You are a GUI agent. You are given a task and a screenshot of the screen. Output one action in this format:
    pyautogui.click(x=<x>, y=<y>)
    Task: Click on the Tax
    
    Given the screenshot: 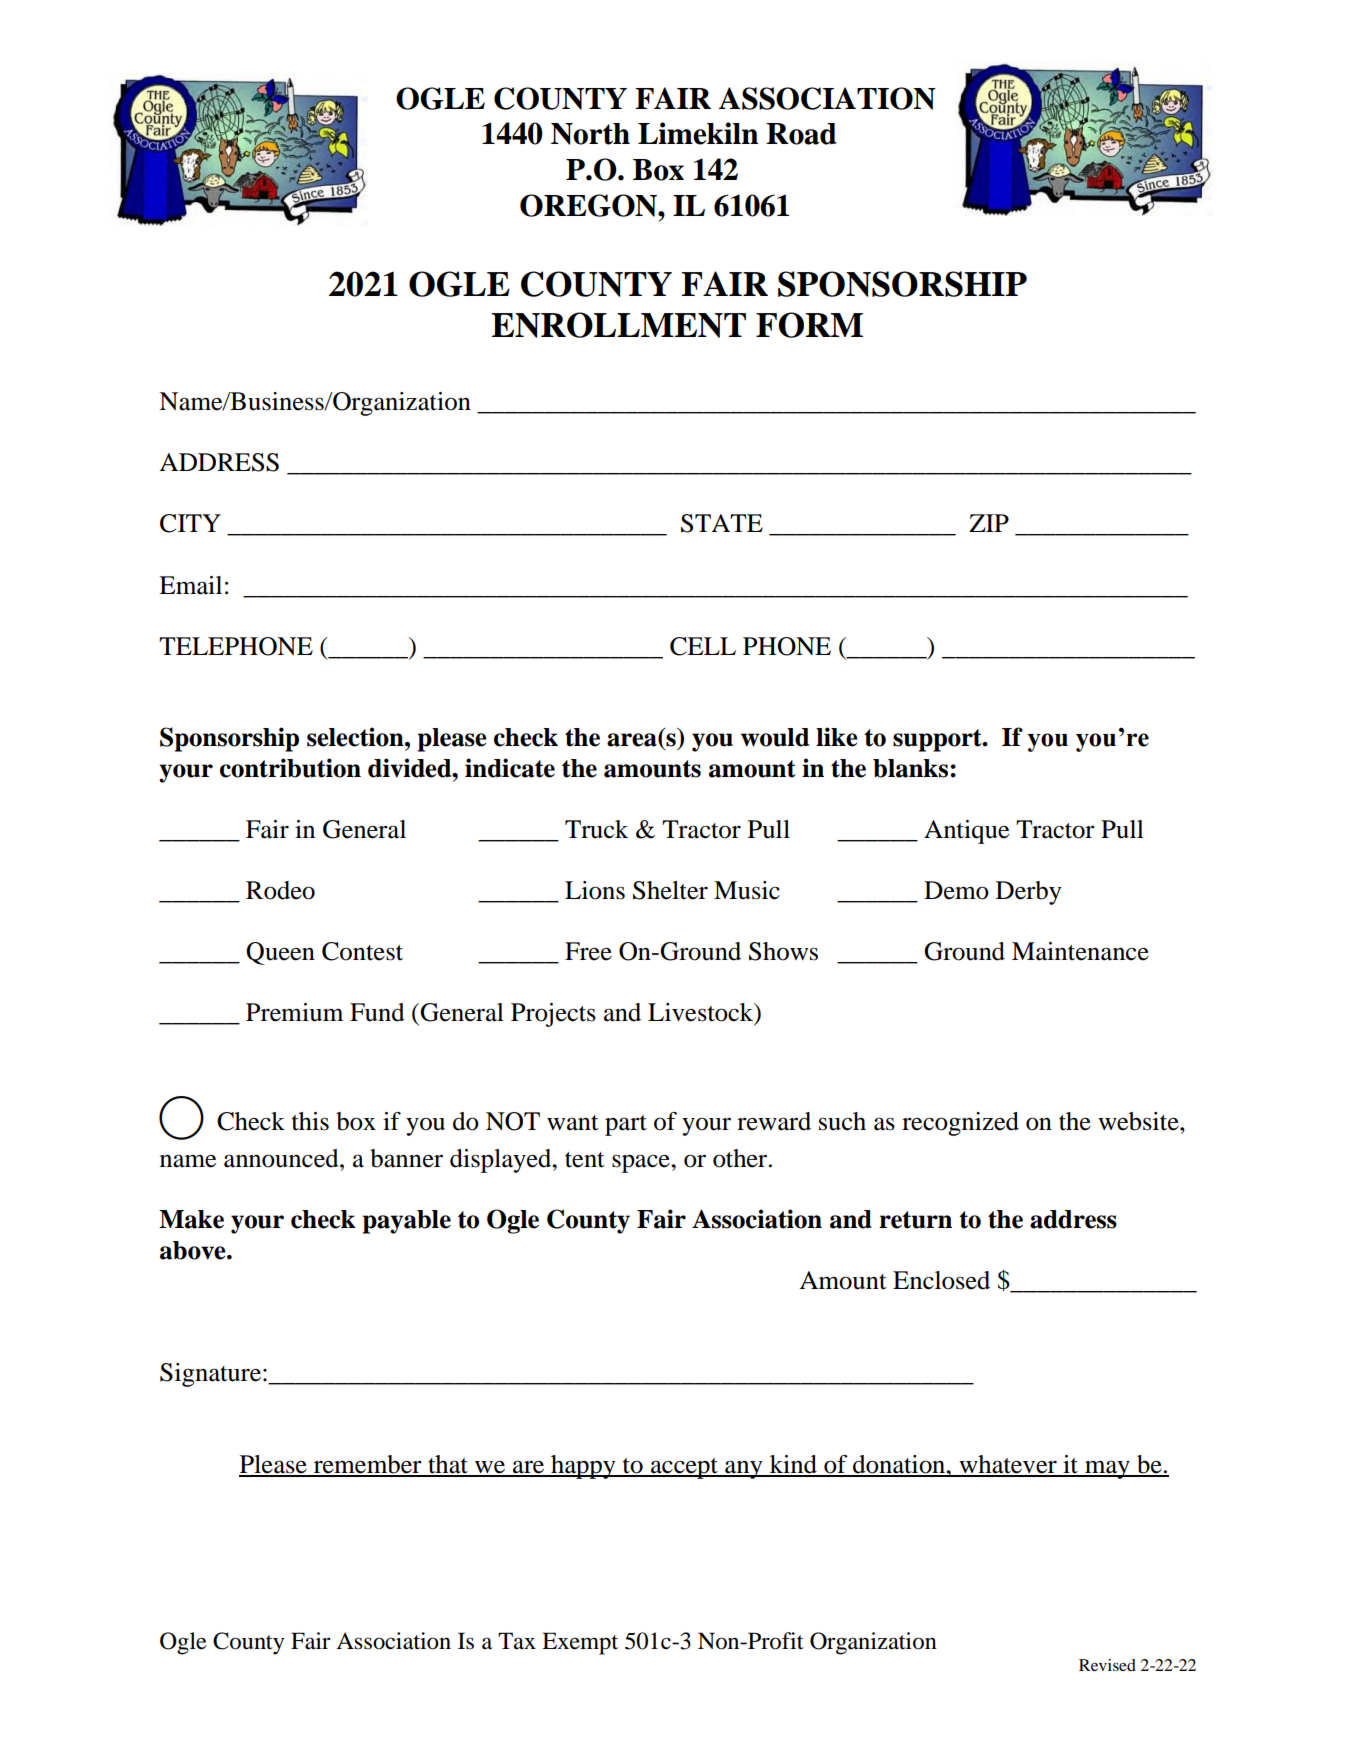 What is the action you would take?
    pyautogui.click(x=517, y=1641)
